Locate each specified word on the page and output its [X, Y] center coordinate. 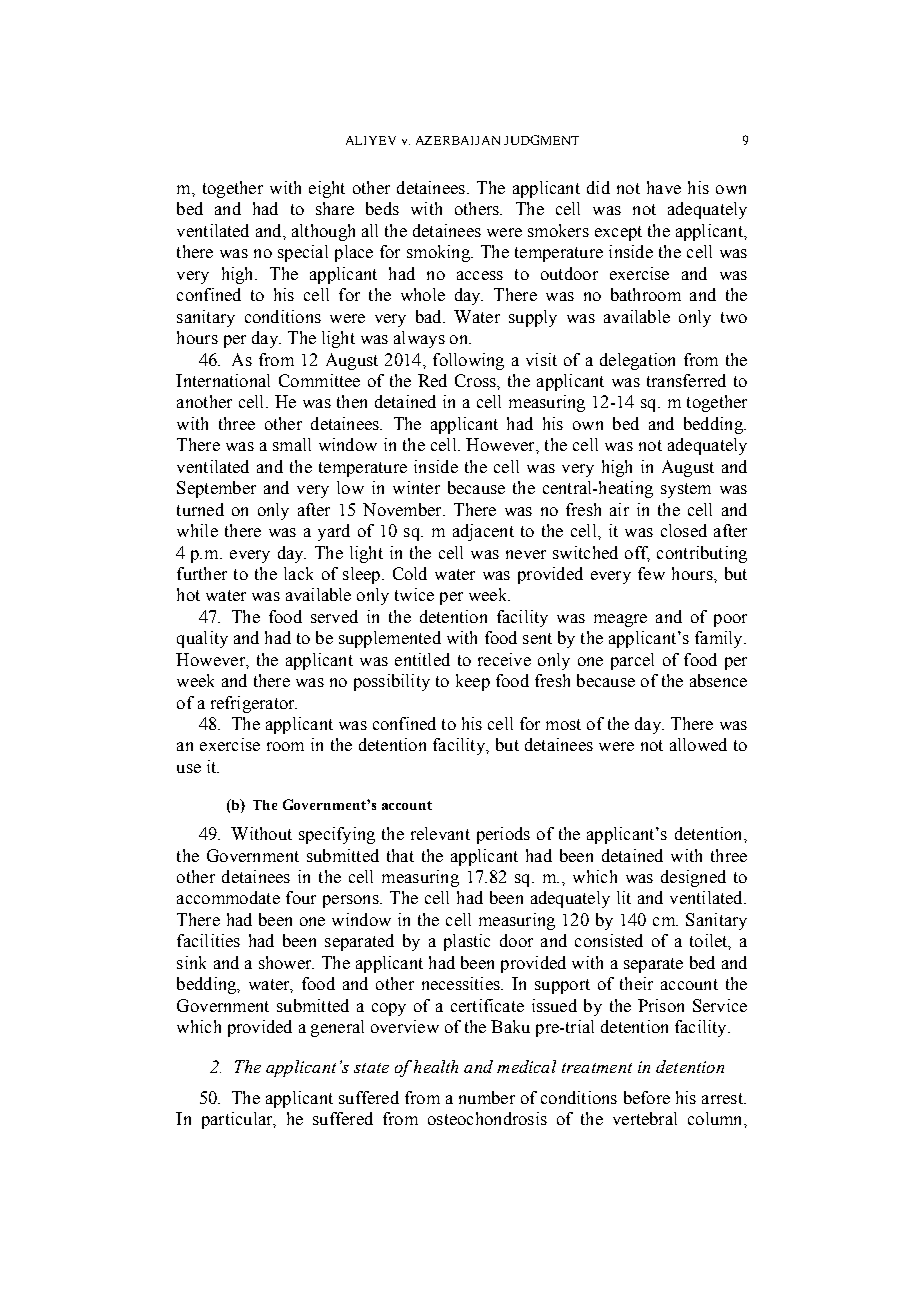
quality [202, 639]
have [664, 187]
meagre [620, 620]
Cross [476, 380]
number [487, 1097]
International [223, 380]
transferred [686, 380]
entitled [422, 659]
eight [327, 189]
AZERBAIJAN [458, 140]
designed [693, 878]
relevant [440, 833]
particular [238, 1120]
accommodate [228, 897]
